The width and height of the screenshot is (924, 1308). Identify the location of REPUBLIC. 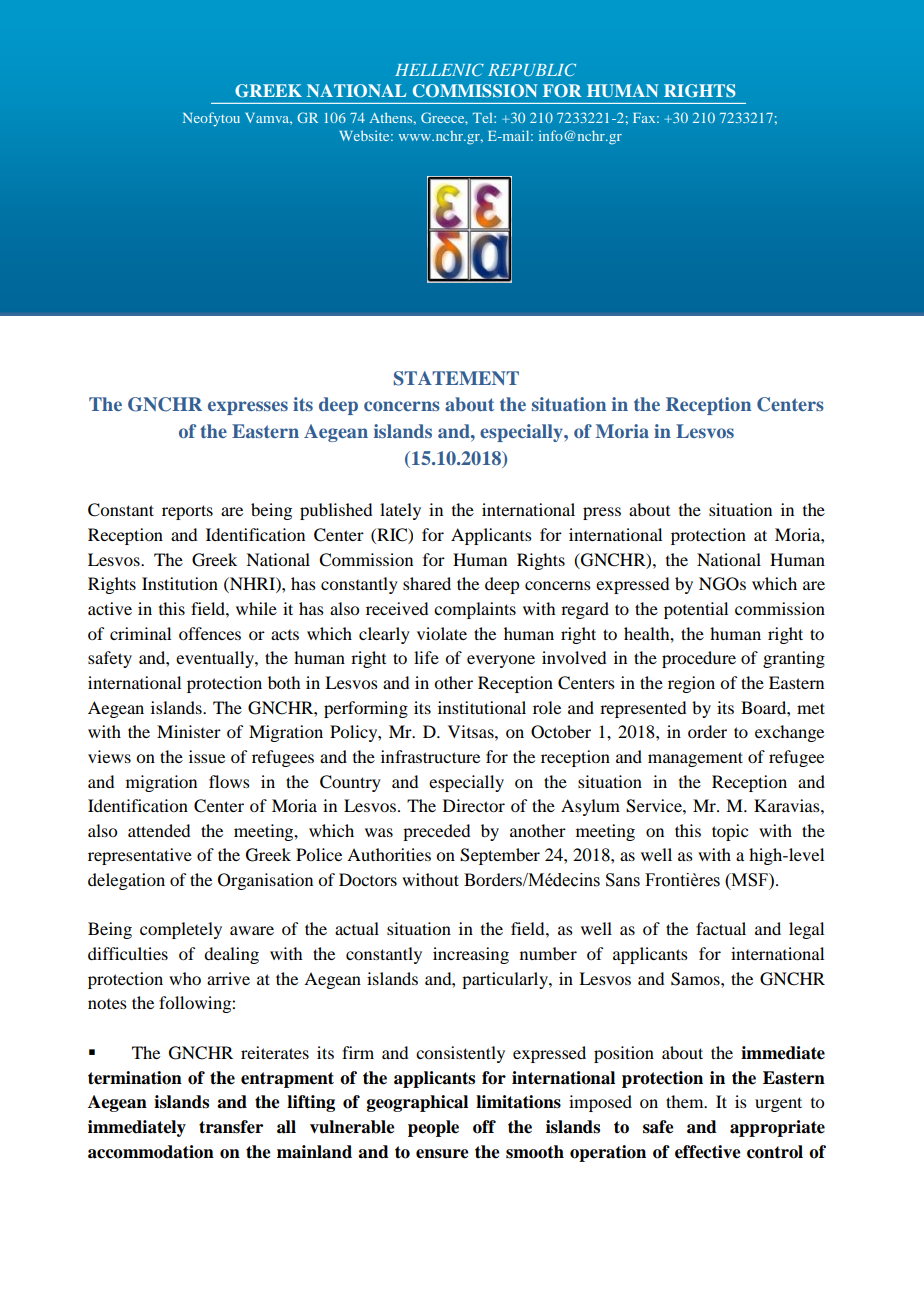
(532, 69).
